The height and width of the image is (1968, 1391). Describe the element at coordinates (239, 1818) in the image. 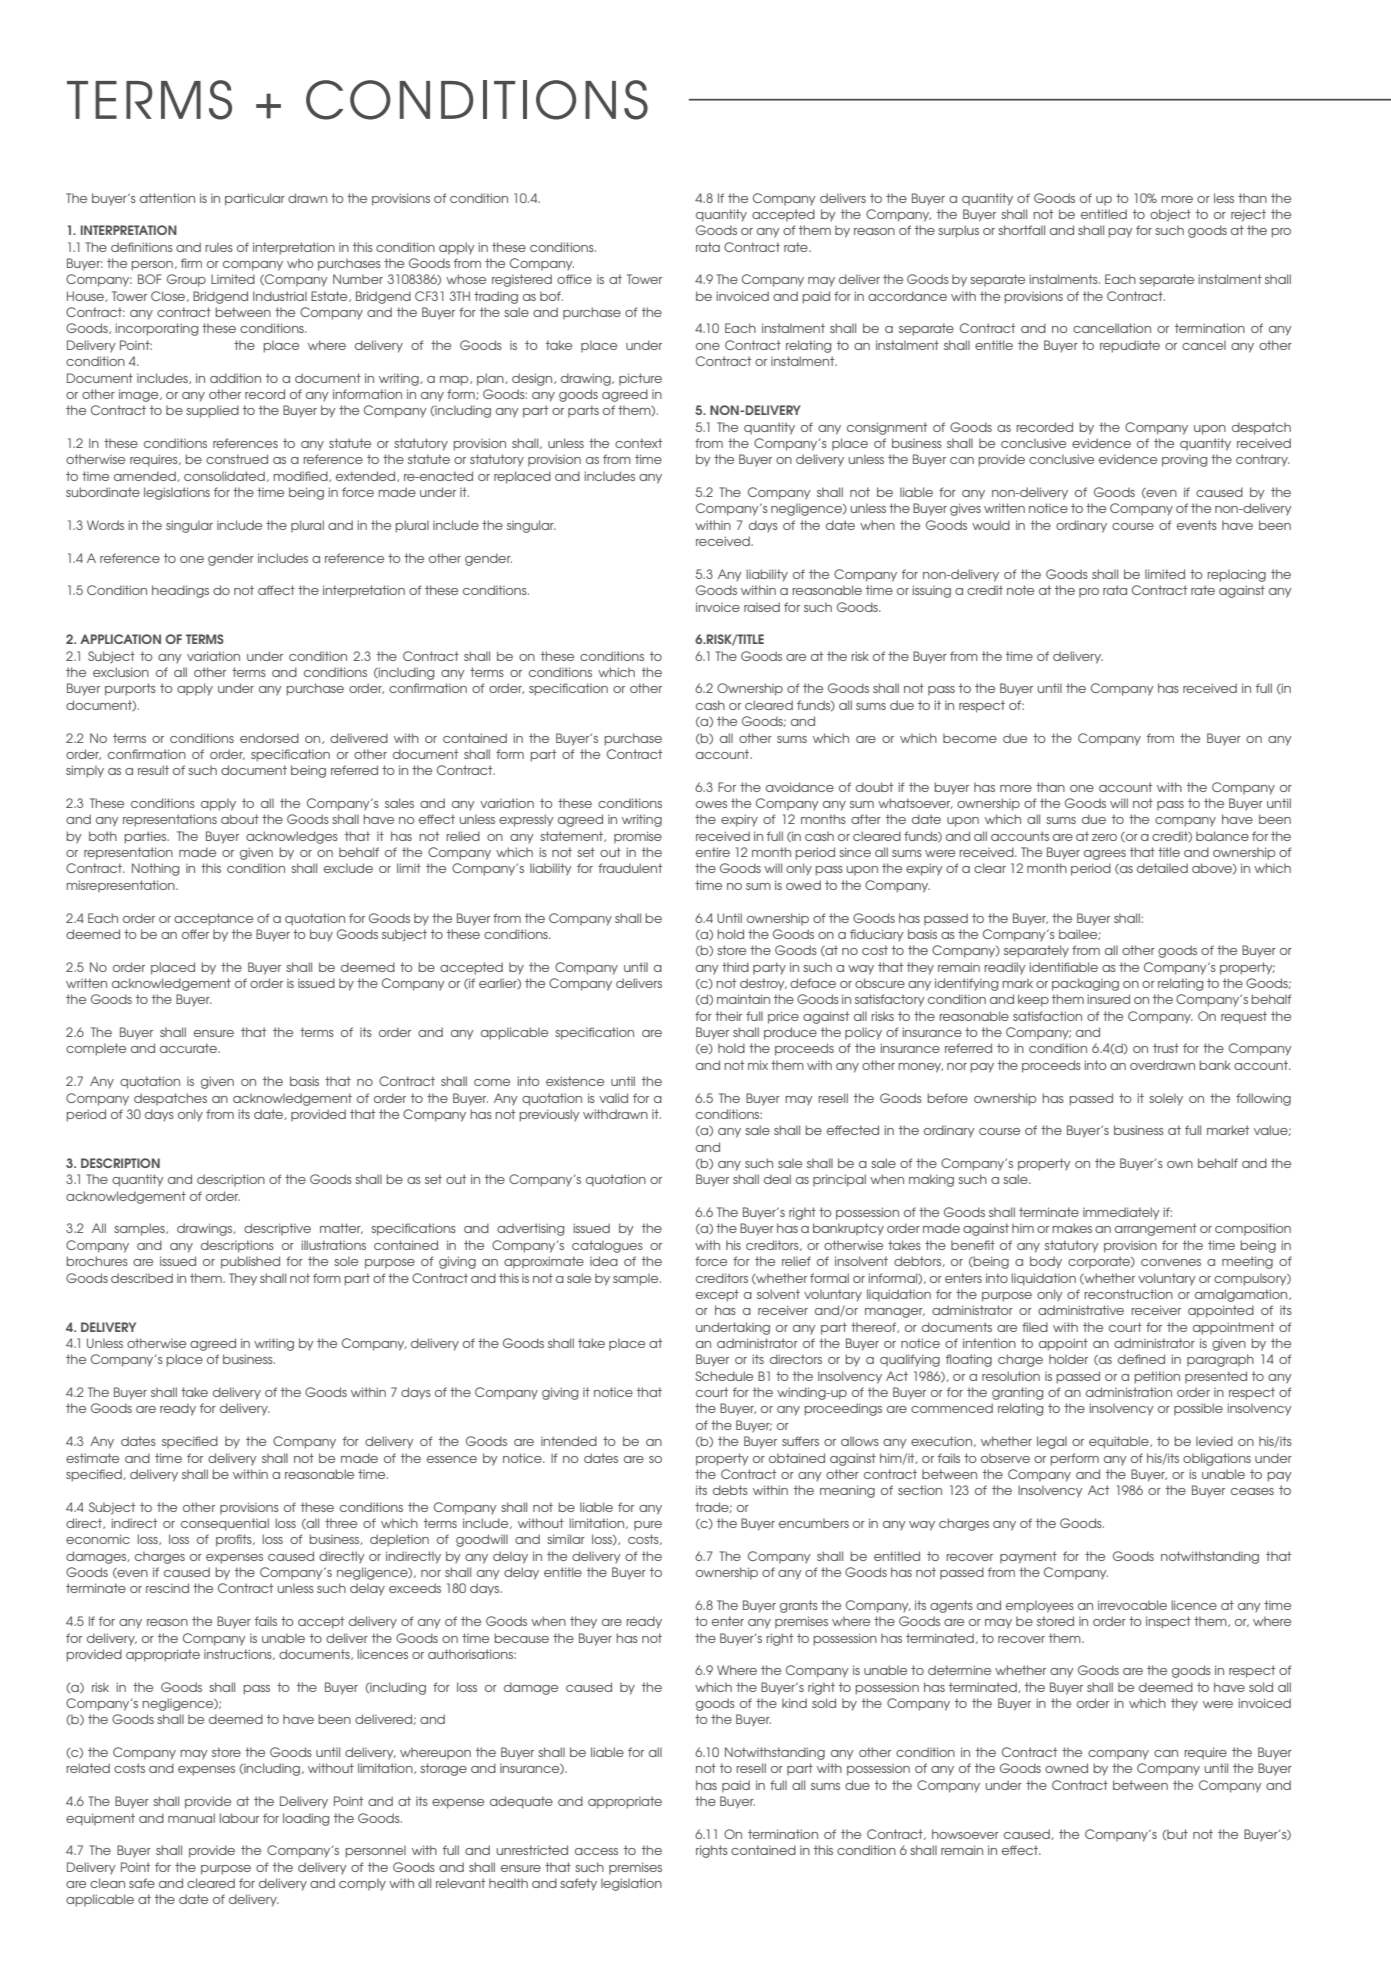

I see `labour` at that location.
